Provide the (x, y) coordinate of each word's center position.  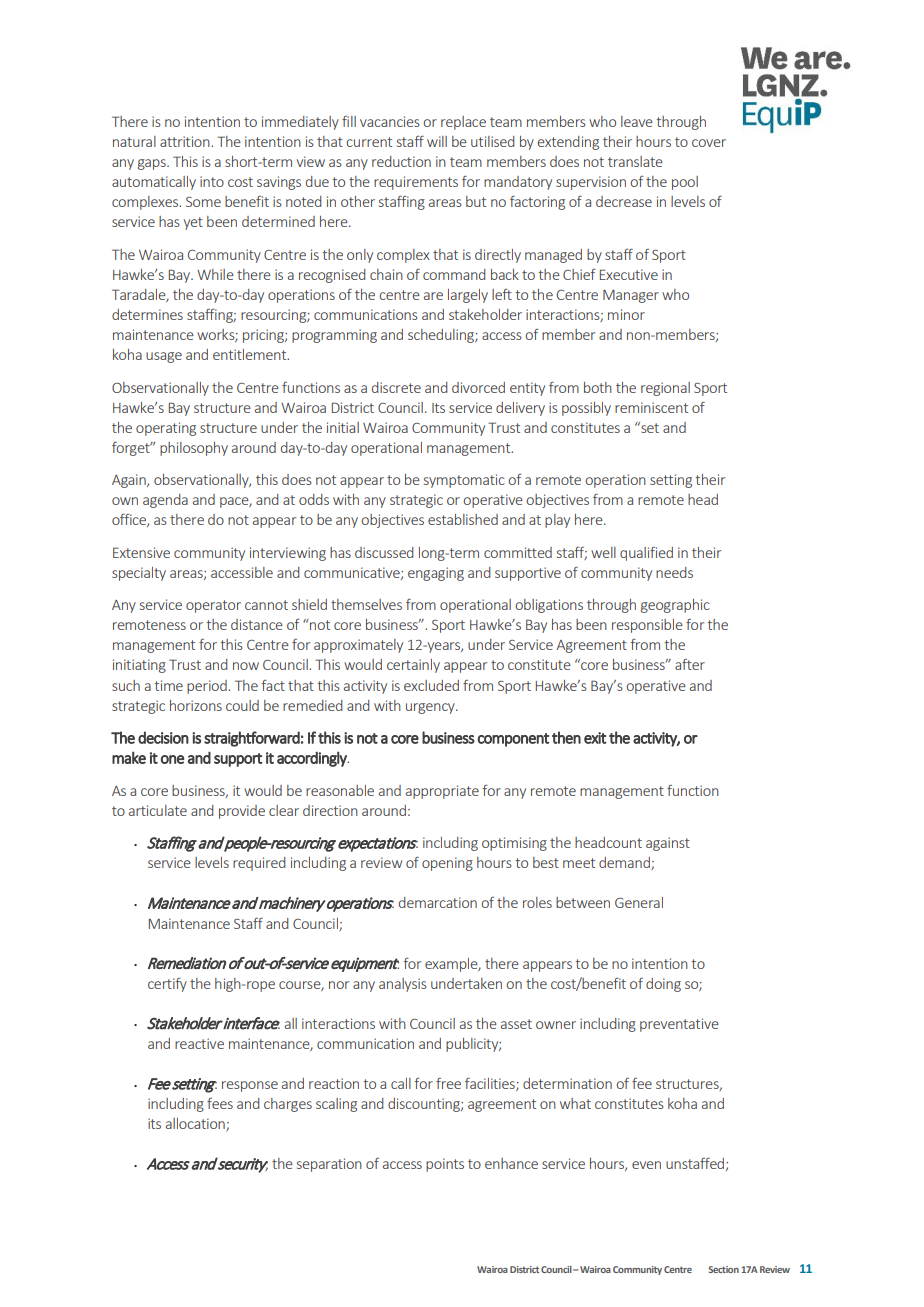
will (437, 141)
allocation (196, 1124)
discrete (396, 387)
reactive (199, 1043)
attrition (186, 141)
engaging (436, 574)
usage (164, 357)
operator (213, 606)
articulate (158, 810)
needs (674, 572)
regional (665, 389)
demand (625, 863)
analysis (403, 985)
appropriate (442, 792)
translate (635, 161)
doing (663, 985)
